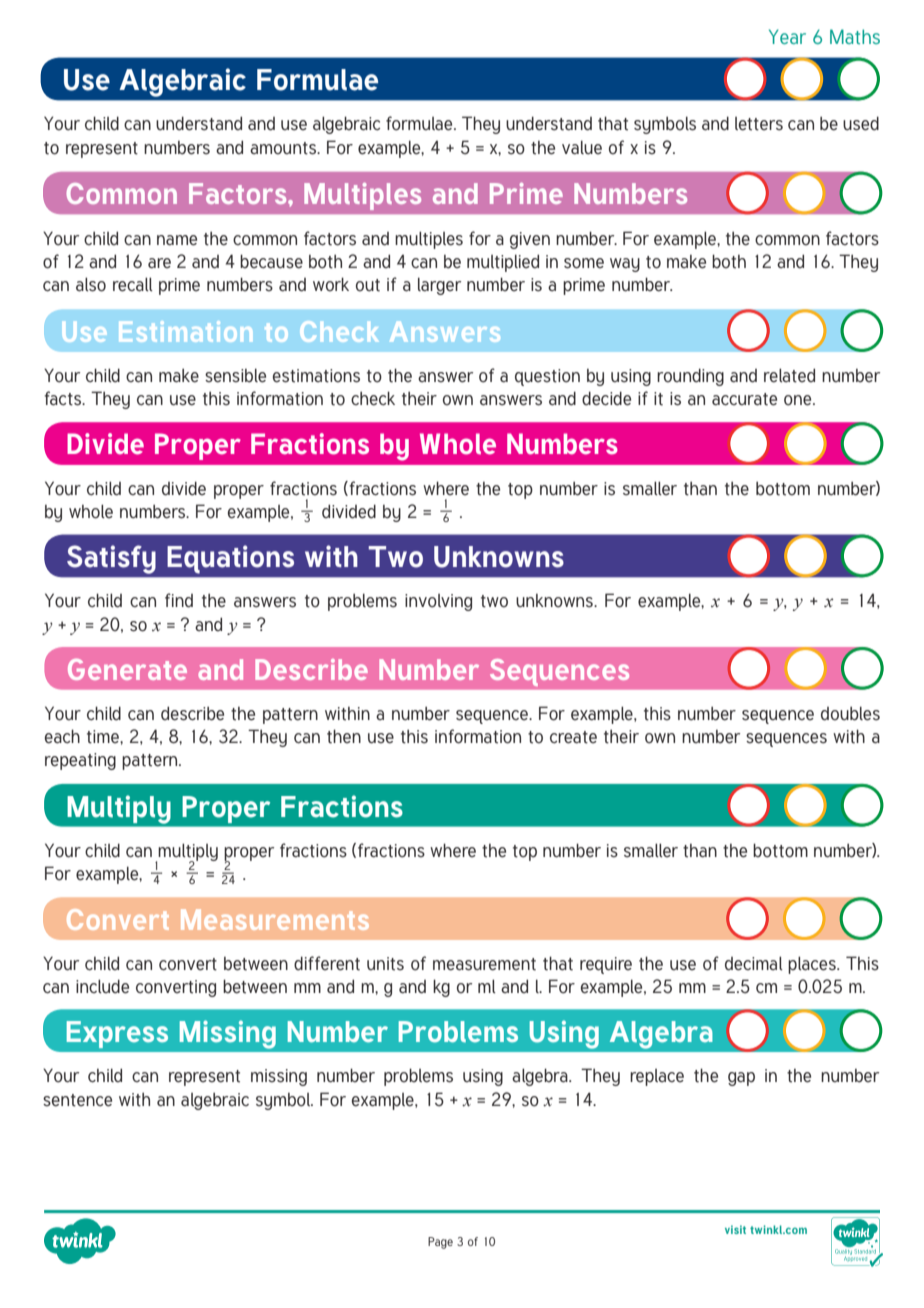 Image resolution: width=924 pixels, height=1308 pixels. What do you see at coordinates (744, 399) in the screenshot?
I see `accurate` at bounding box center [744, 399].
